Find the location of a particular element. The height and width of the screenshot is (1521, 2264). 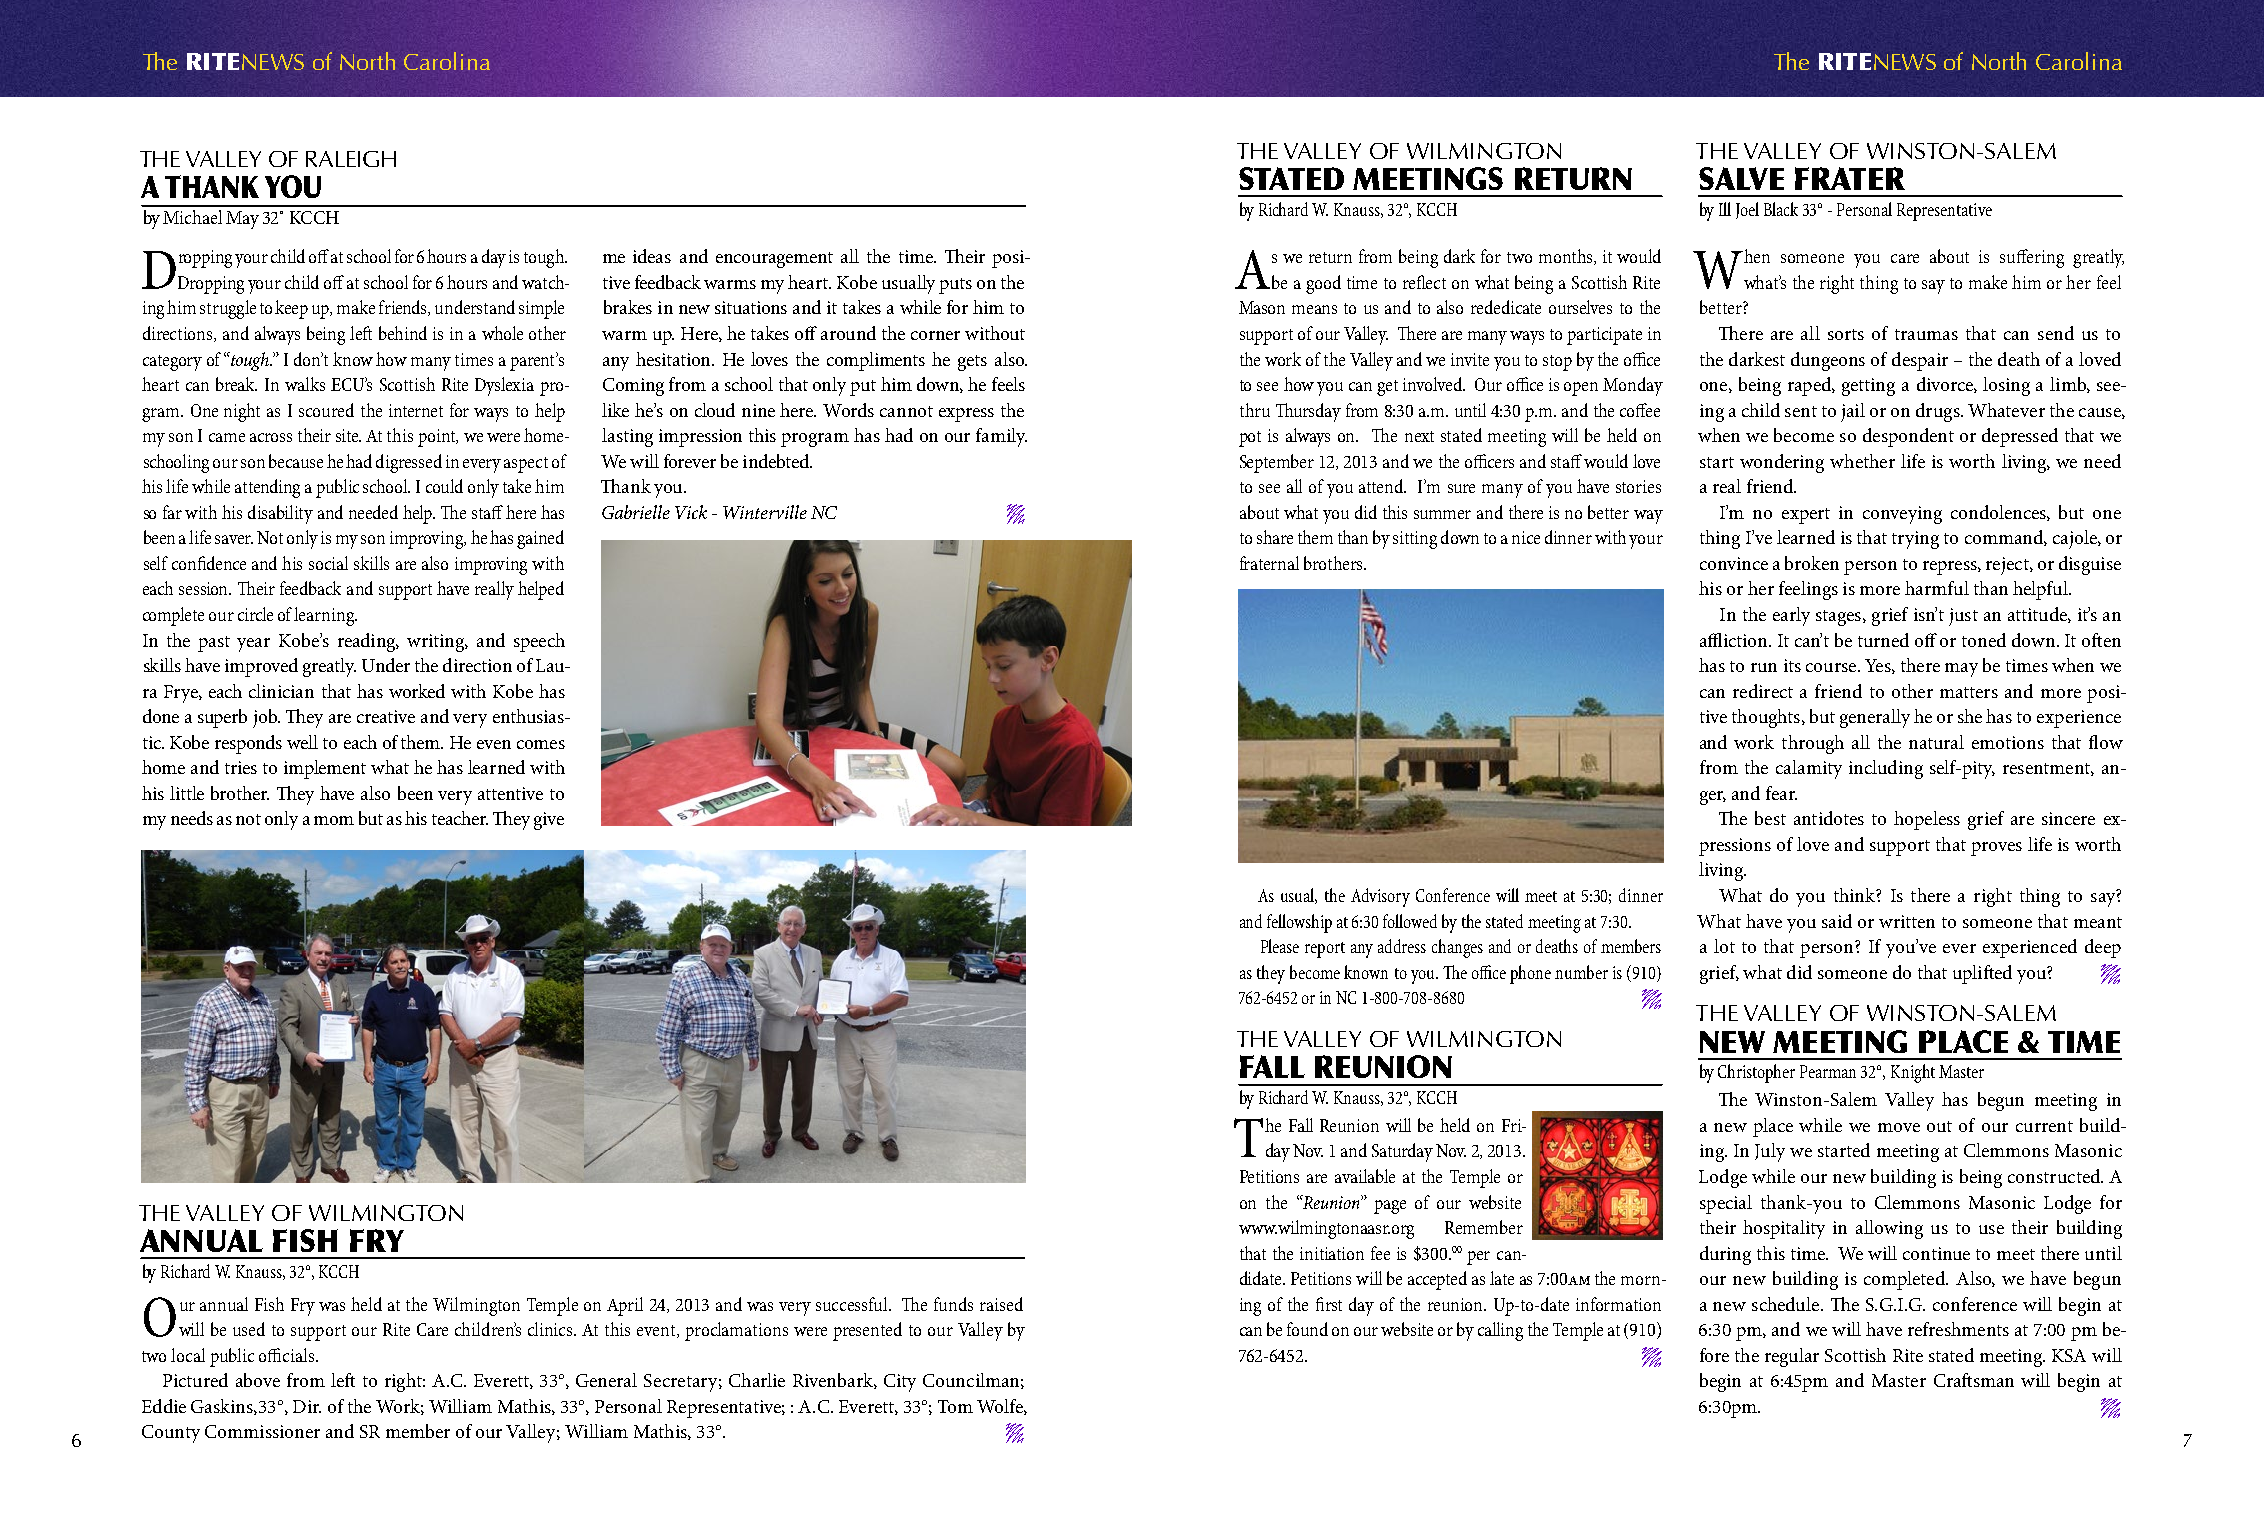

RALEIGH is located at coordinates (351, 159).
